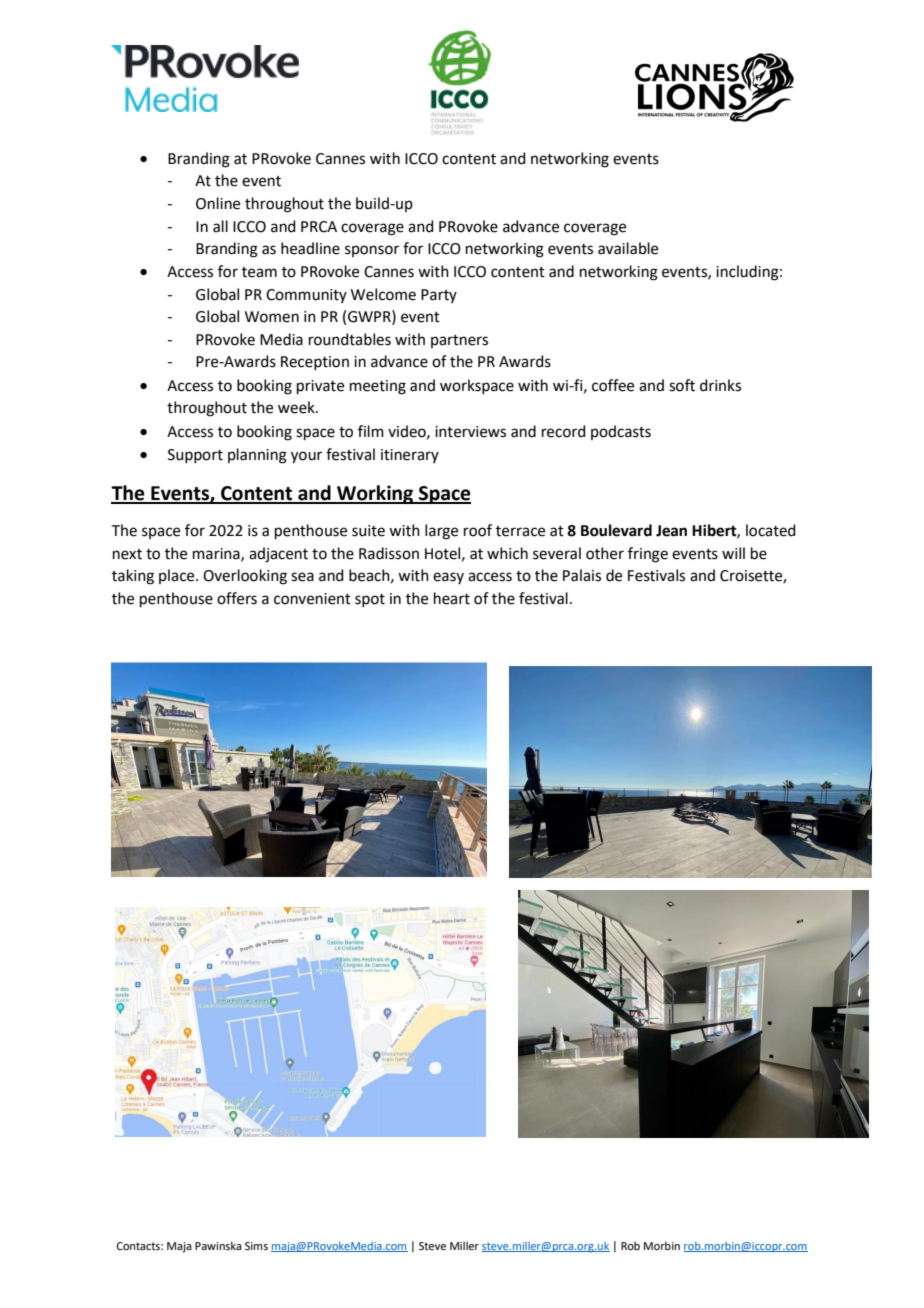  What do you see at coordinates (312, 599) in the page?
I see `convenient` at bounding box center [312, 599].
